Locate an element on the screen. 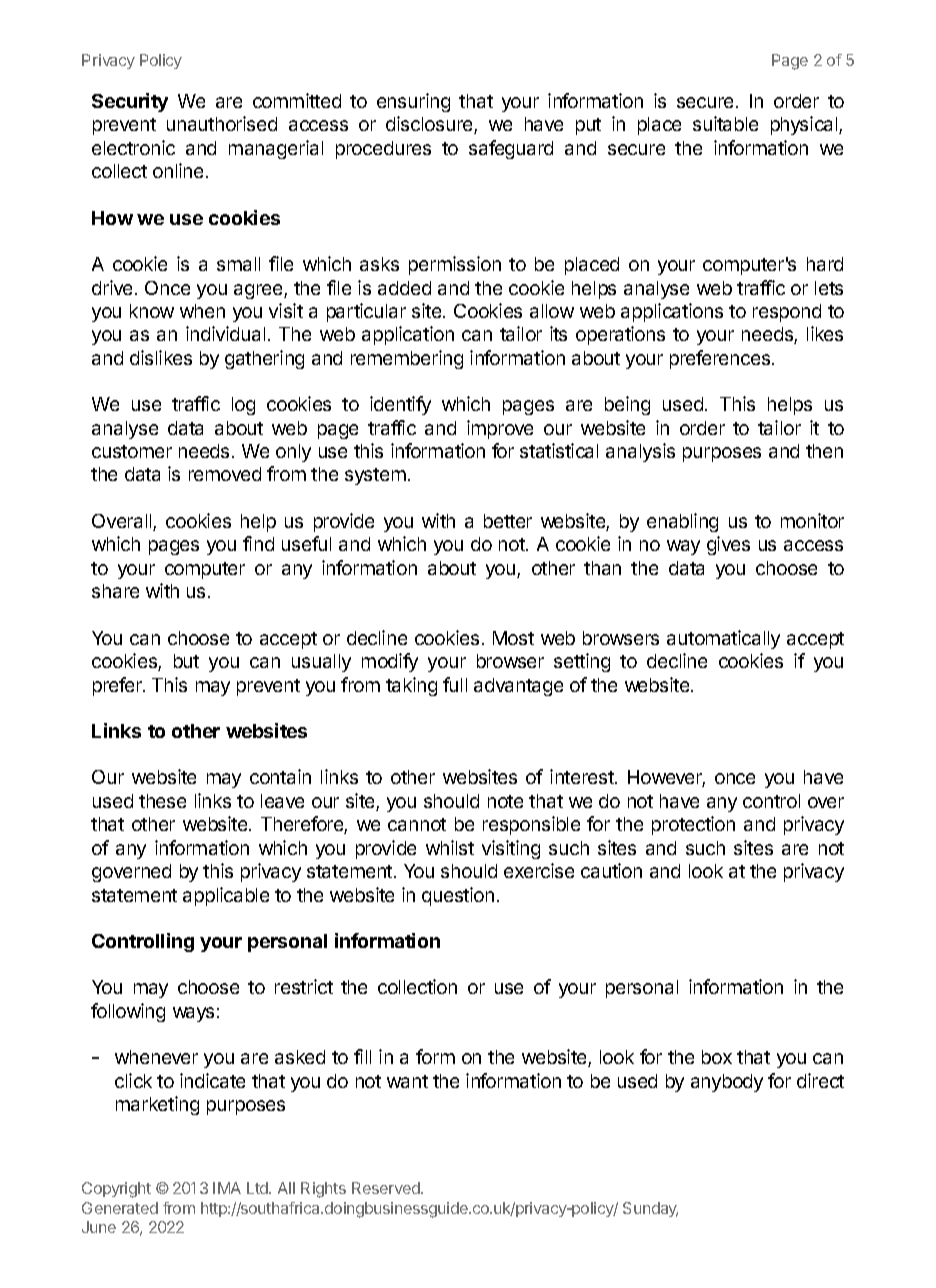  improve is located at coordinates (500, 429).
